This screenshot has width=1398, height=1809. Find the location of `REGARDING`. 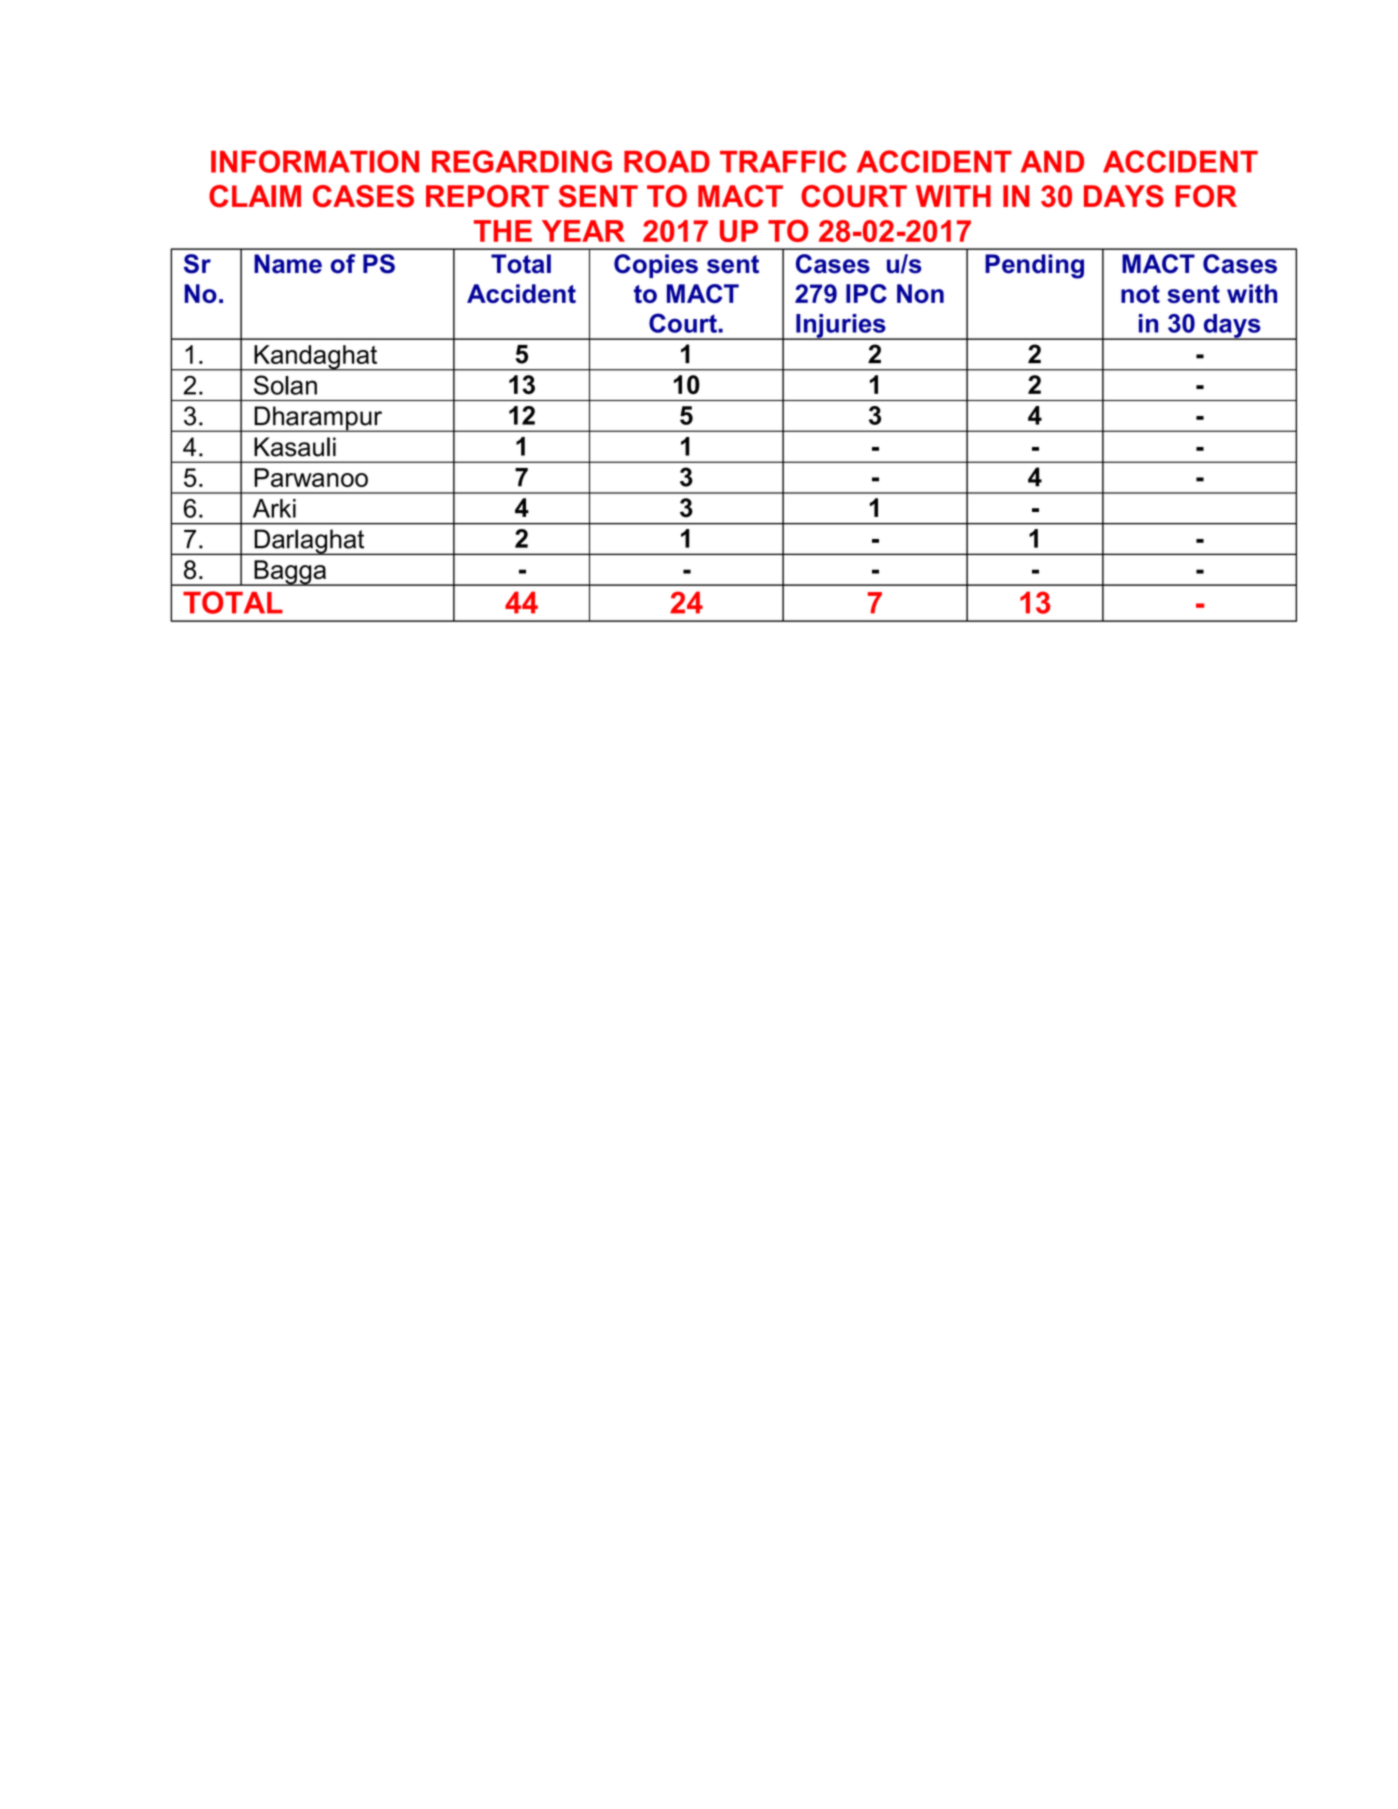

REGARDING is located at coordinates (522, 161).
